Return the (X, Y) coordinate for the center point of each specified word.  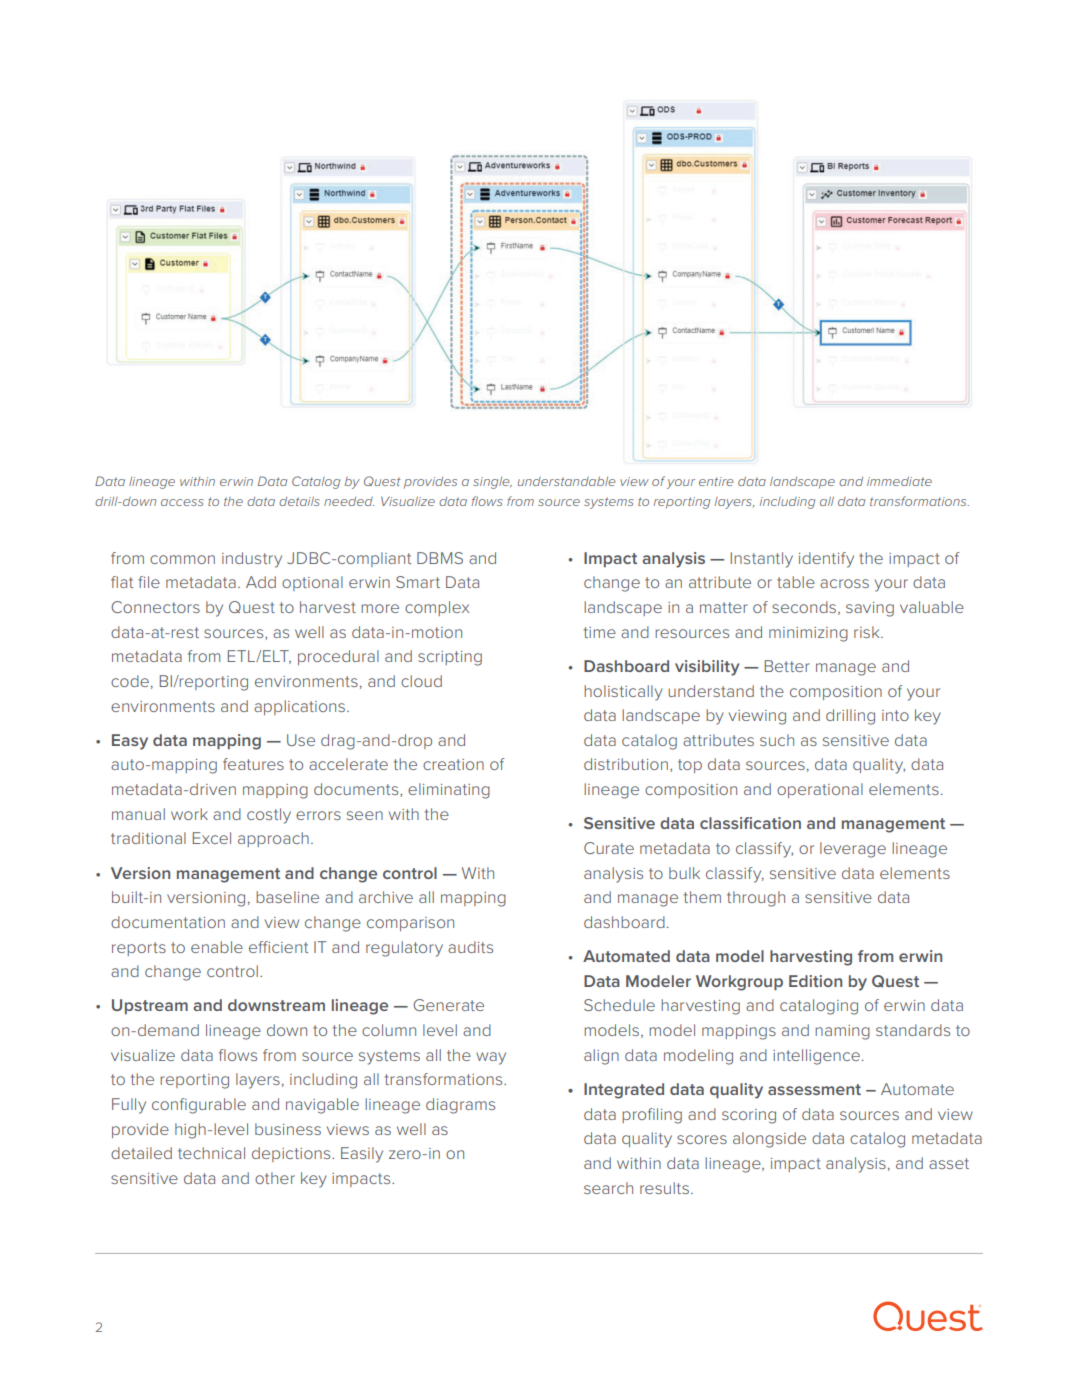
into (895, 715)
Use (301, 740)
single (492, 483)
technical (211, 1153)
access (182, 502)
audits (470, 947)
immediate (899, 481)
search (608, 1188)
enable (217, 947)
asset (949, 1163)
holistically (623, 693)
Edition (815, 981)
